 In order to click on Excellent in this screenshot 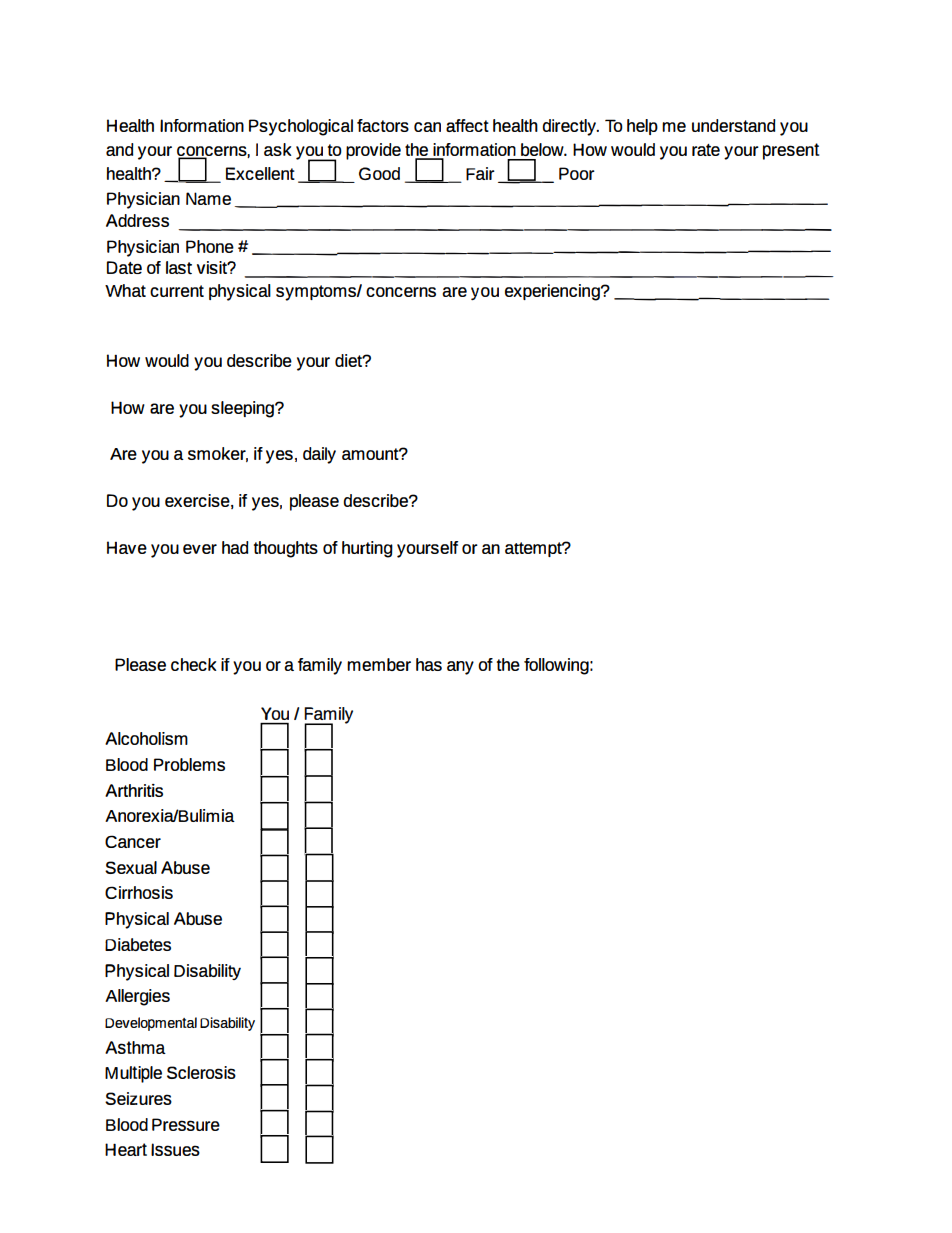, I will do `click(260, 173)`.
